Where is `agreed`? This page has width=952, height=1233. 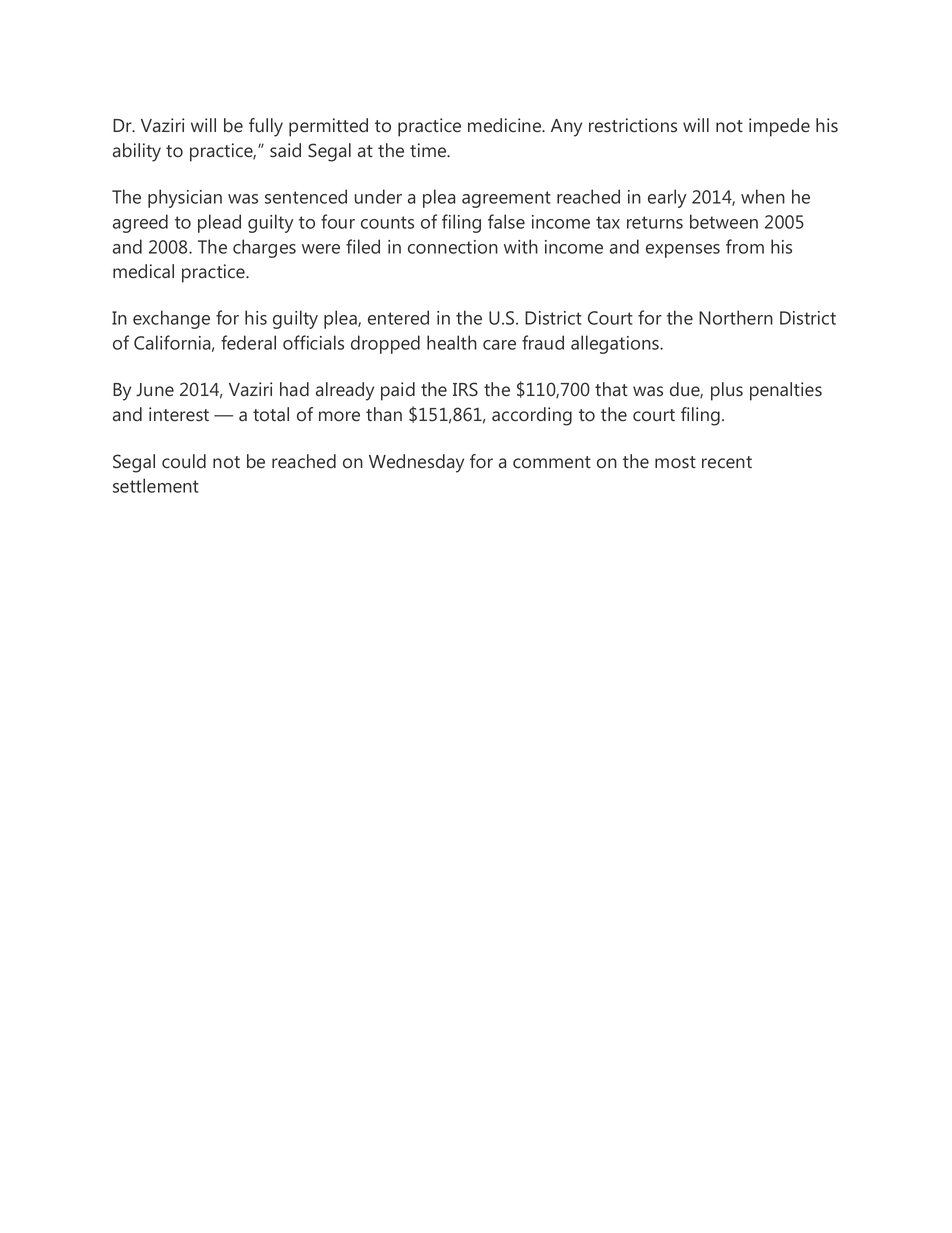
agreed is located at coordinates (140, 223).
